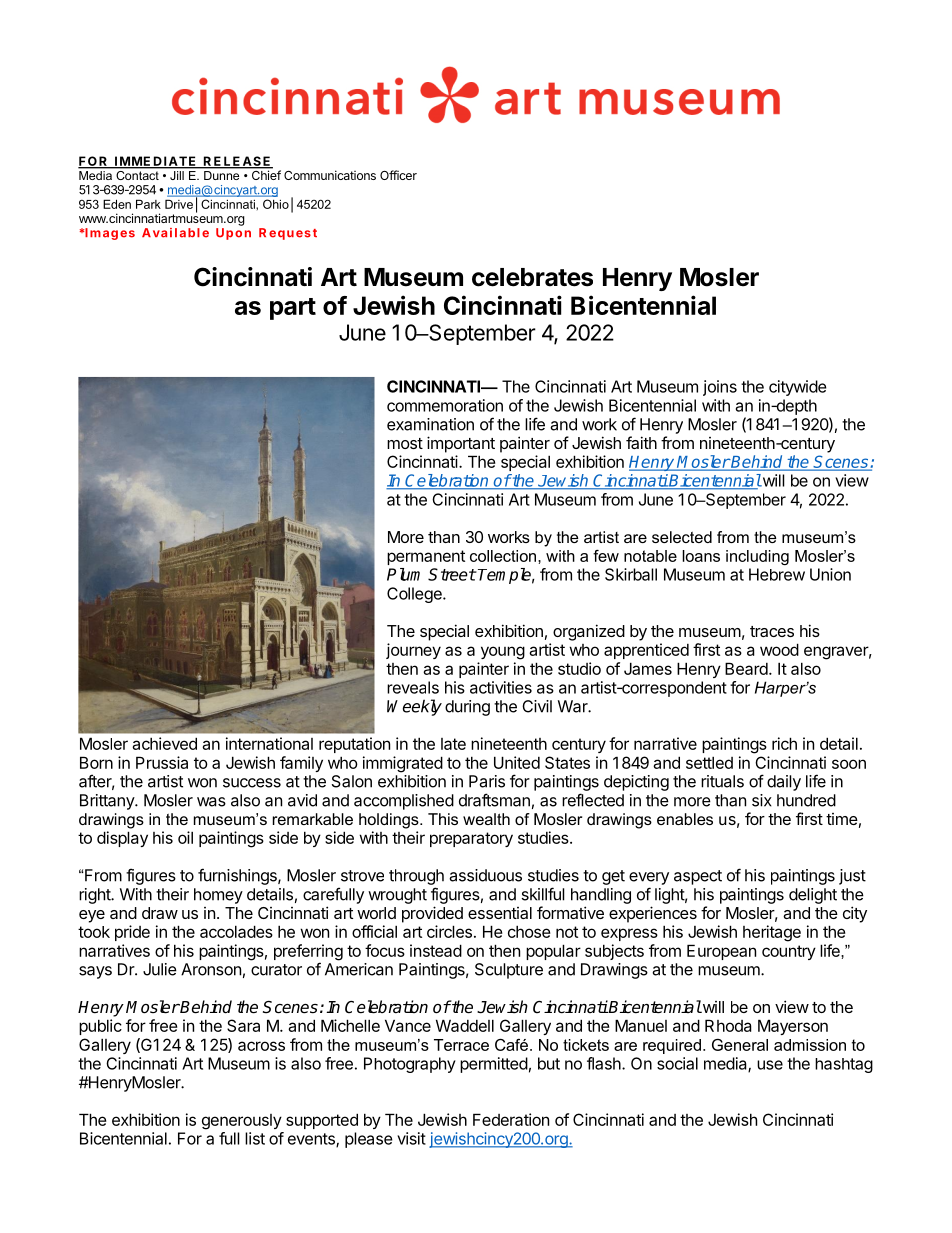  Describe the element at coordinates (164, 743) in the document. I see `achieved` at that location.
